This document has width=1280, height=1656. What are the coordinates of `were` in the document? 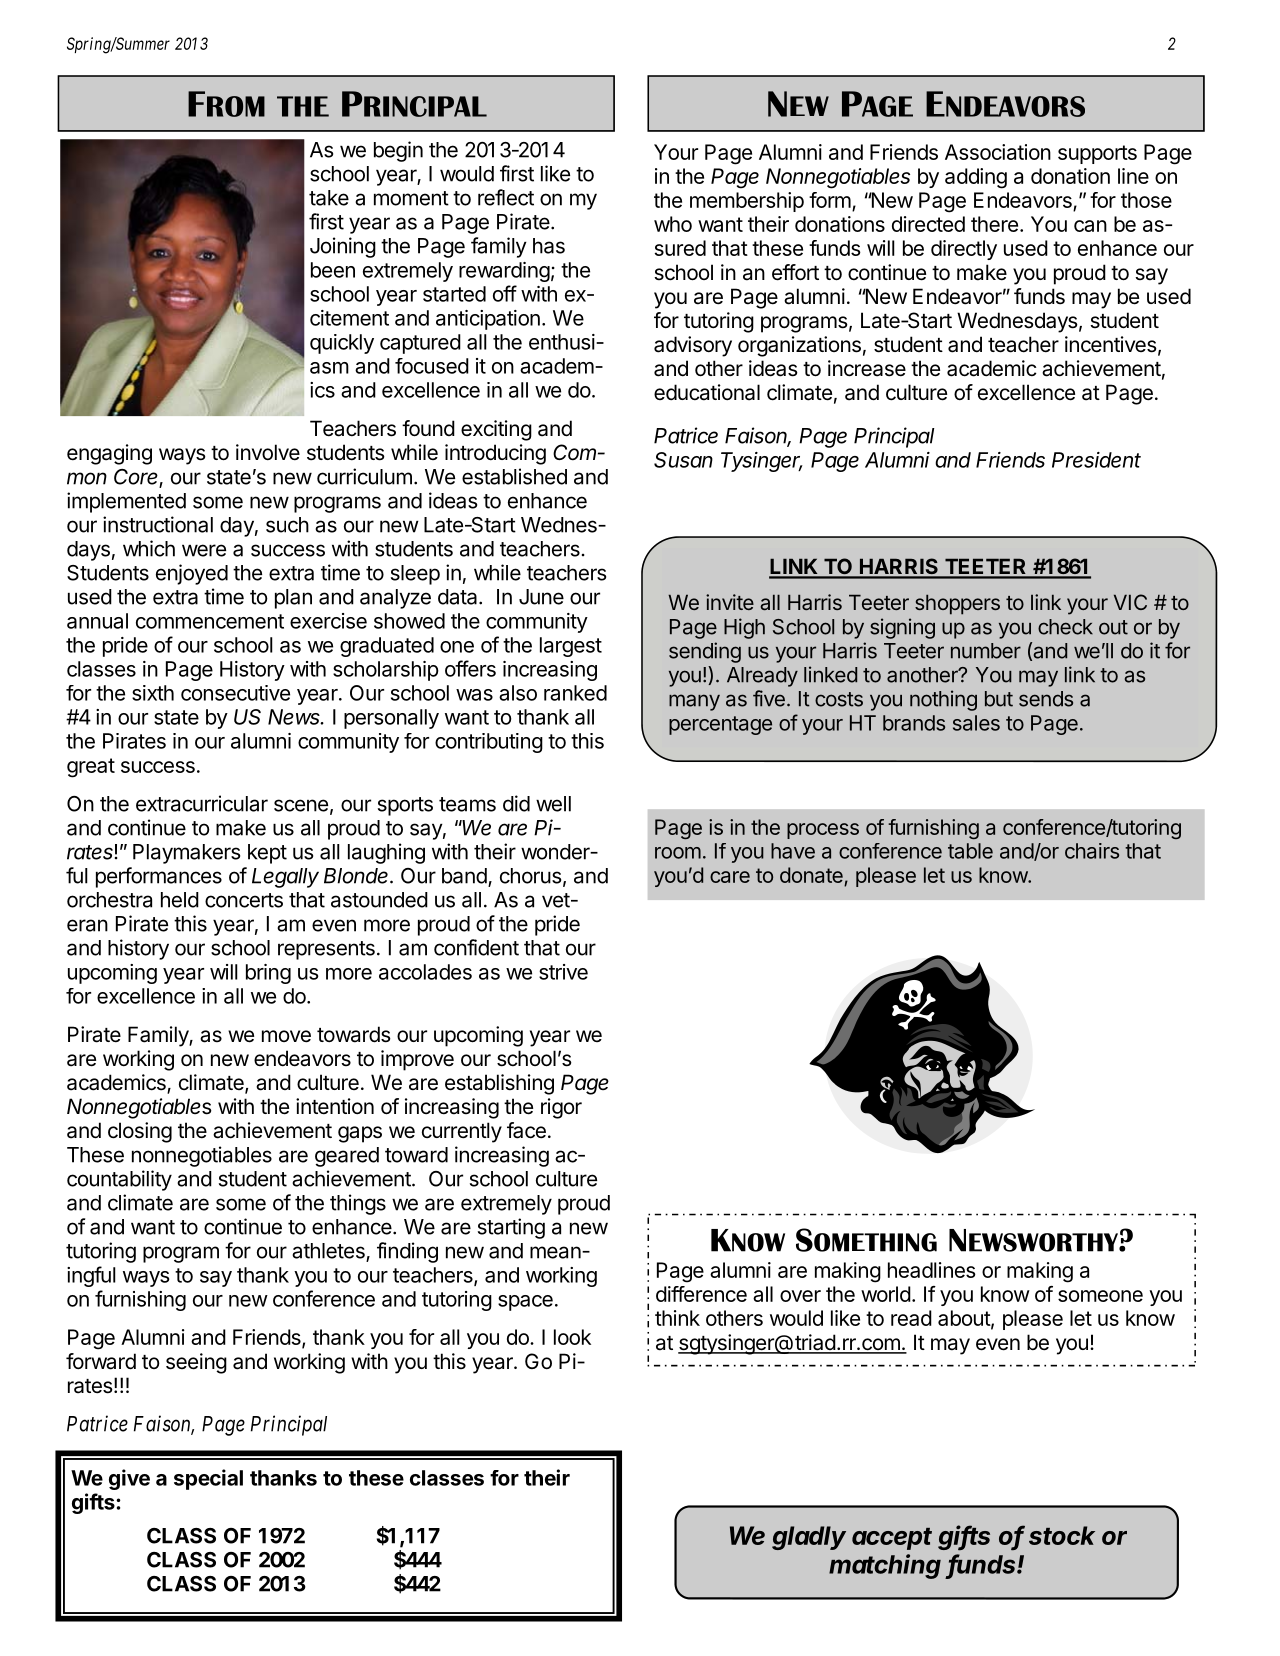 It's located at (204, 550).
